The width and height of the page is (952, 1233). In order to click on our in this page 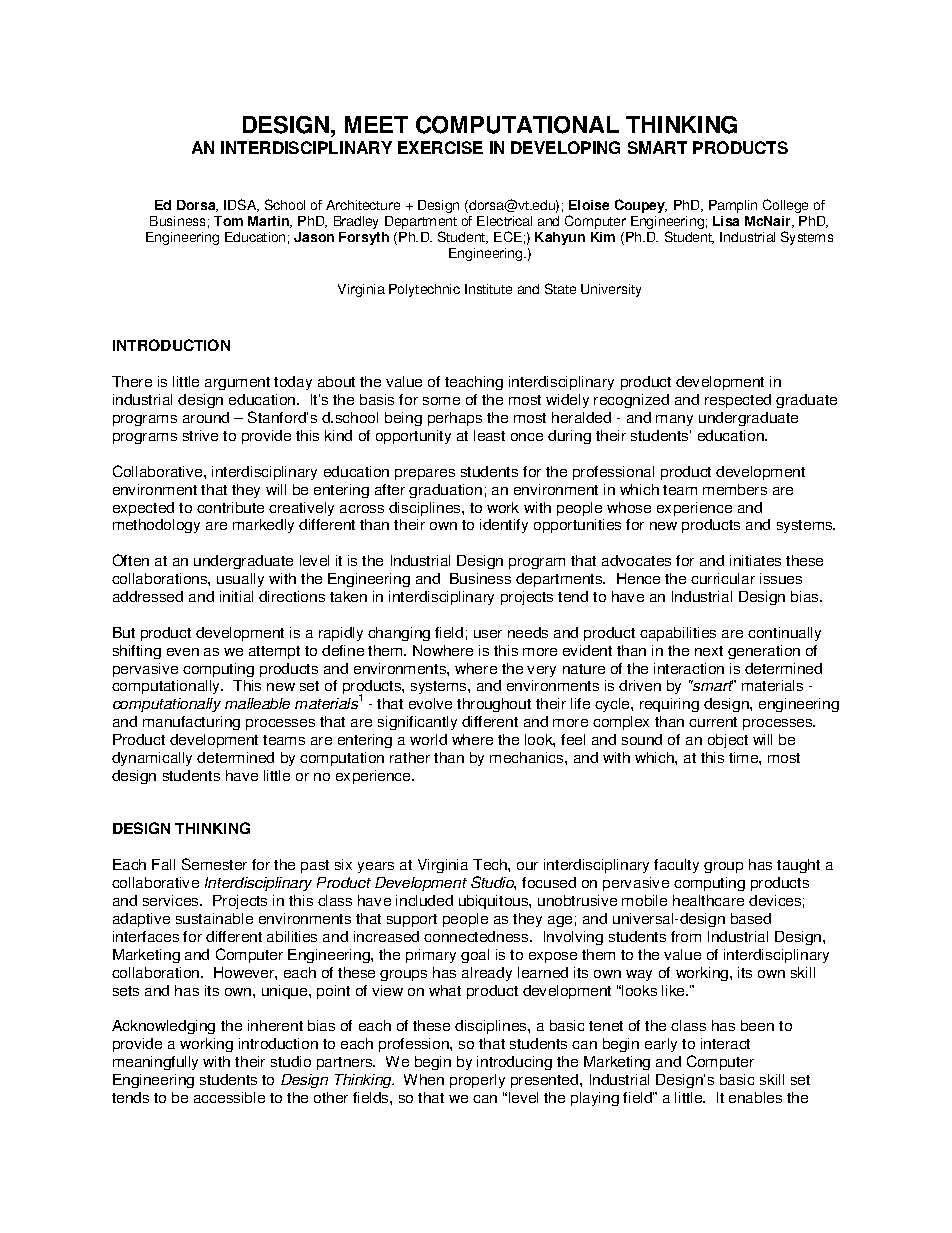, I will do `click(527, 866)`.
